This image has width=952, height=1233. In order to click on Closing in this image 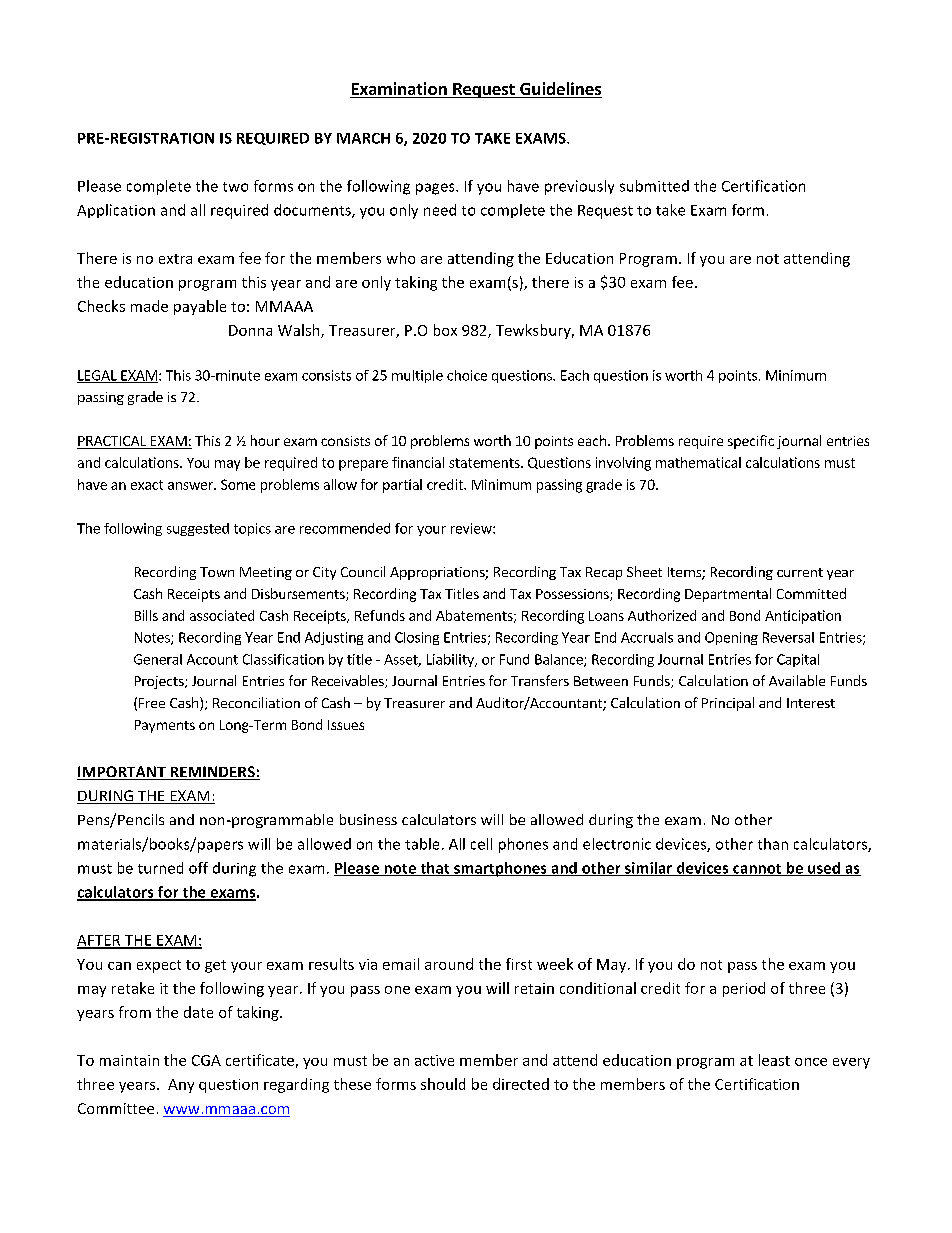, I will do `click(417, 638)`.
